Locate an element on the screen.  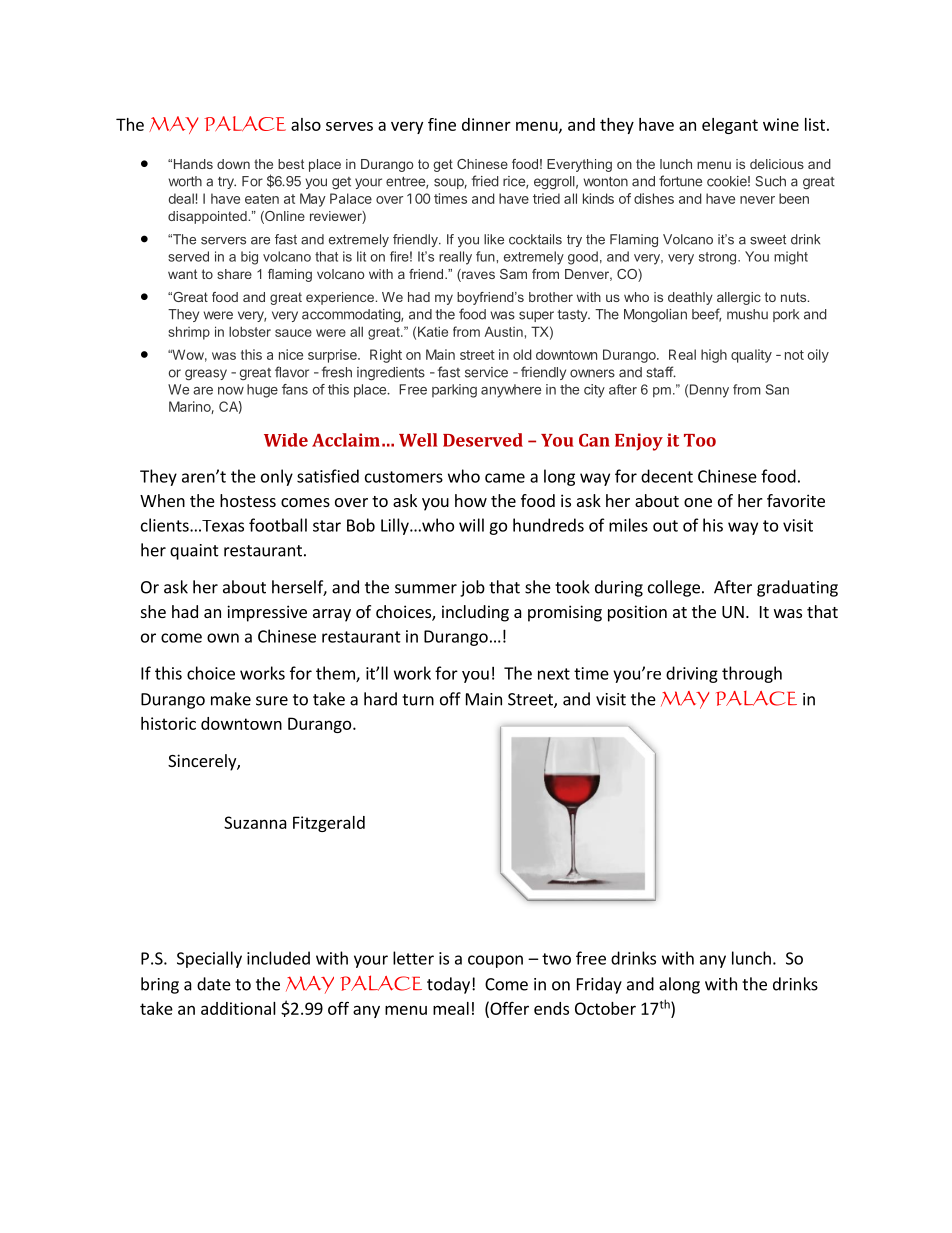
elegant is located at coordinates (730, 126).
